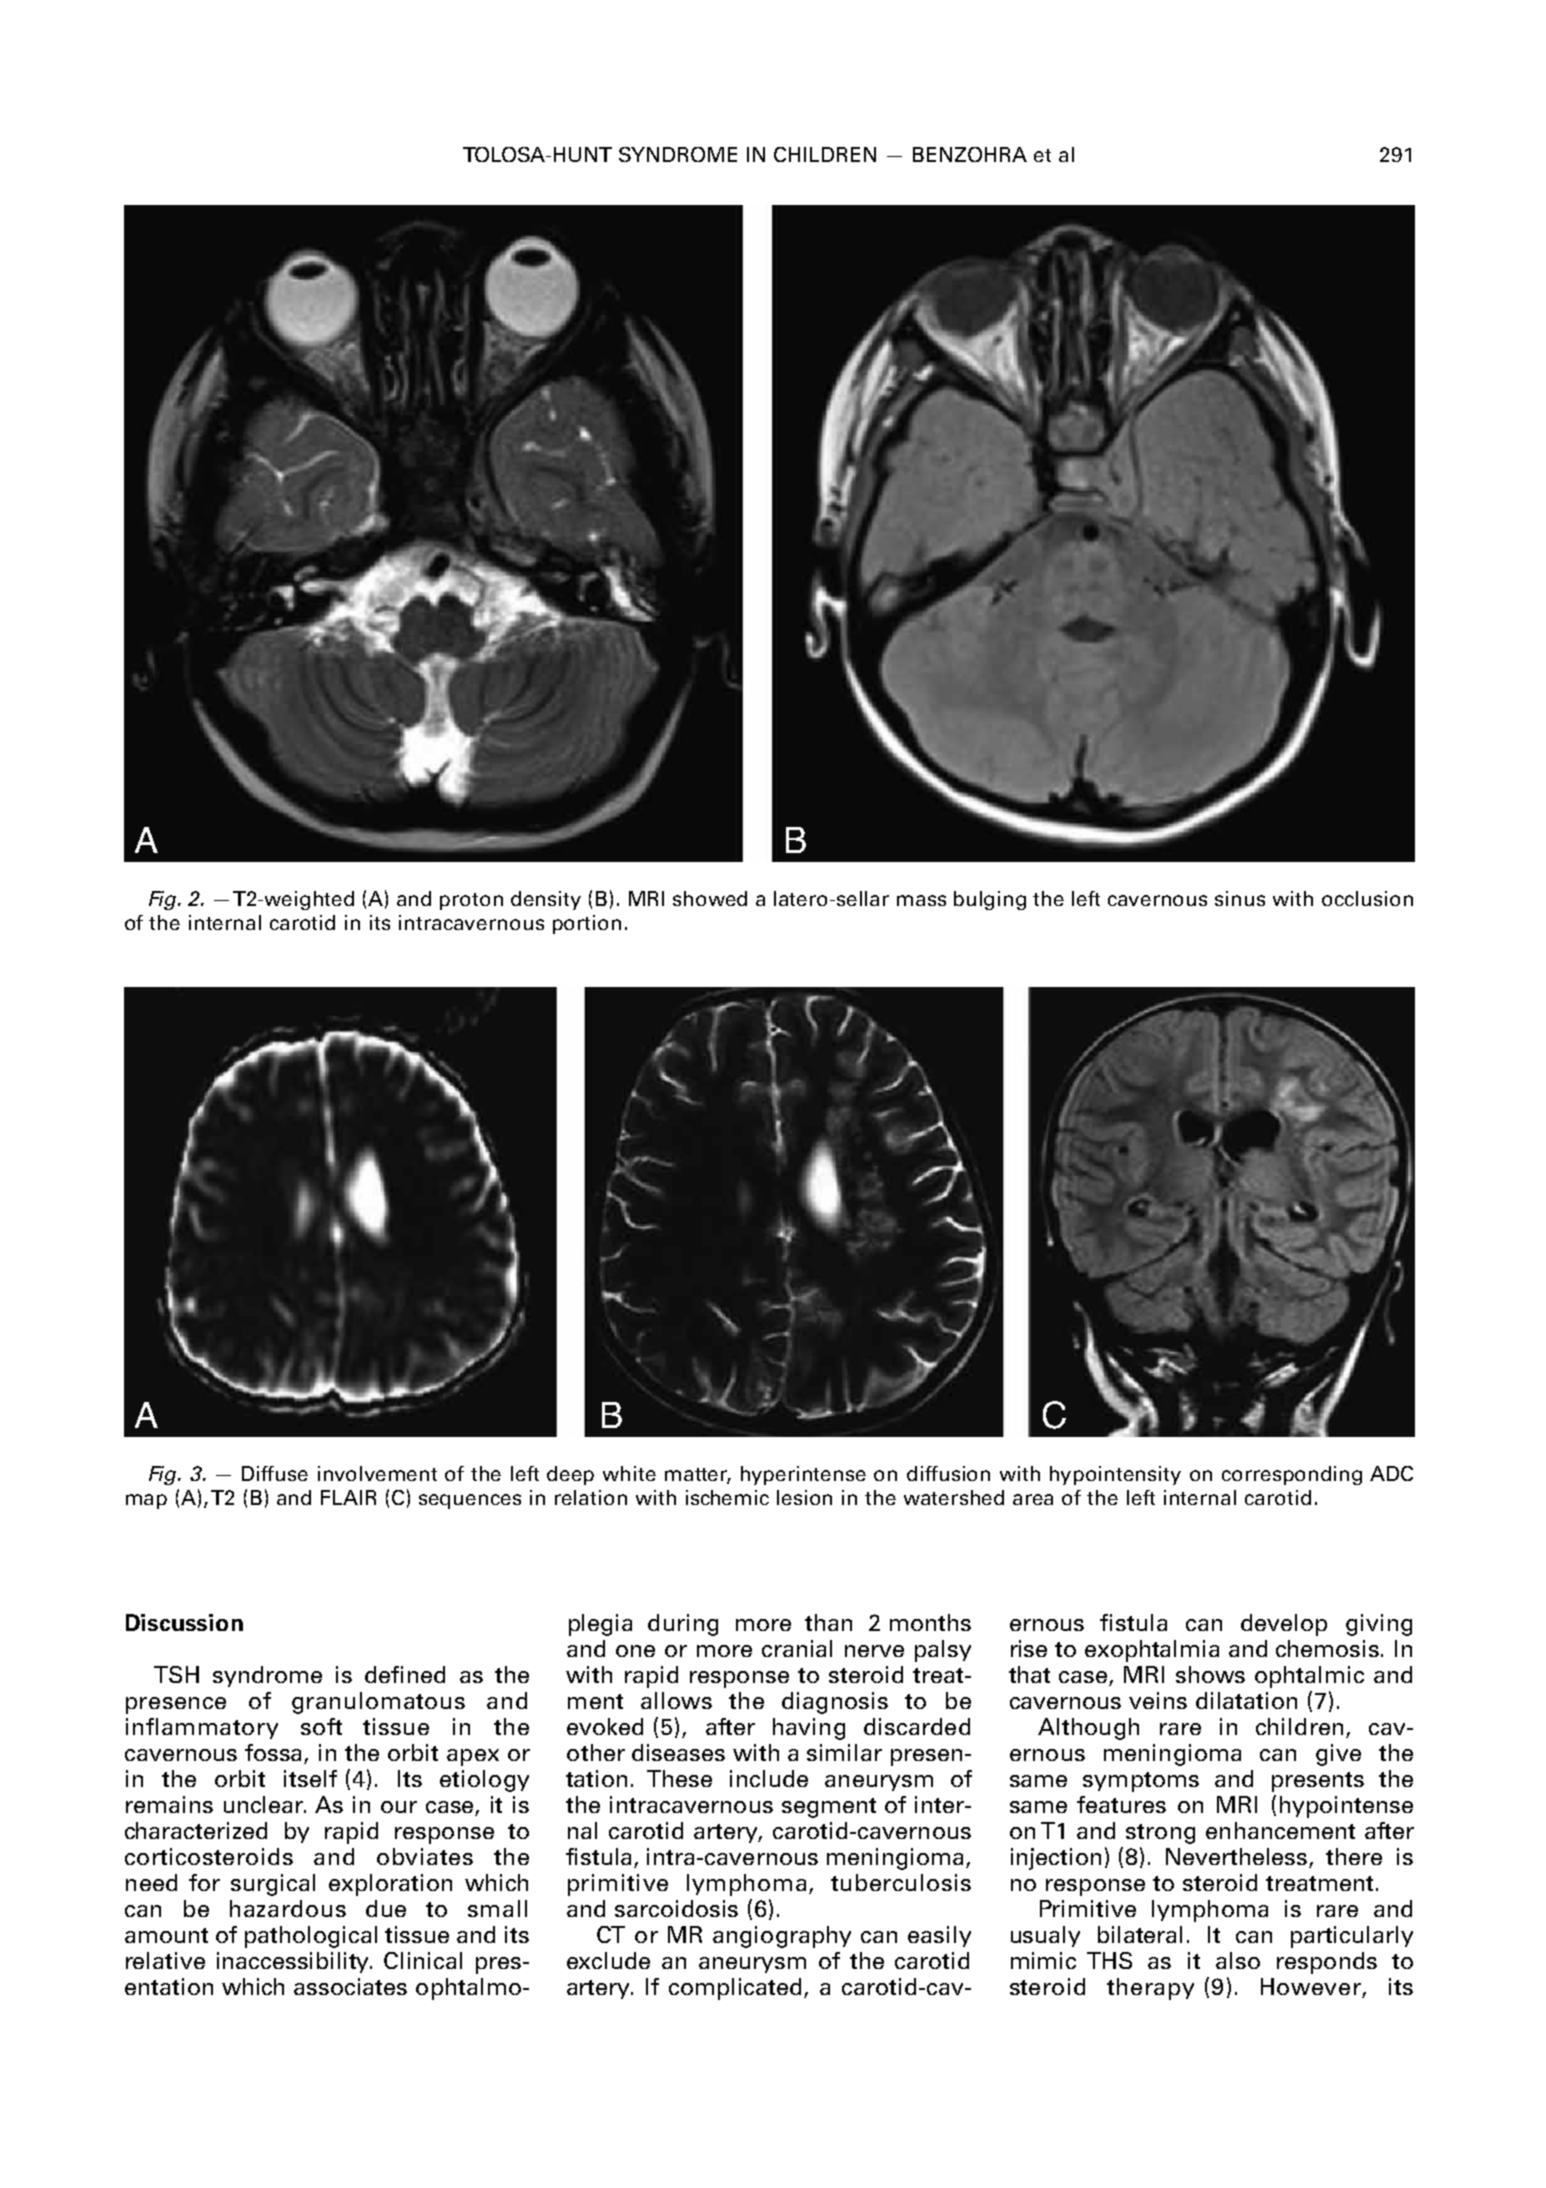  What do you see at coordinates (348, 1497) in the screenshot?
I see `FLAIR` at bounding box center [348, 1497].
